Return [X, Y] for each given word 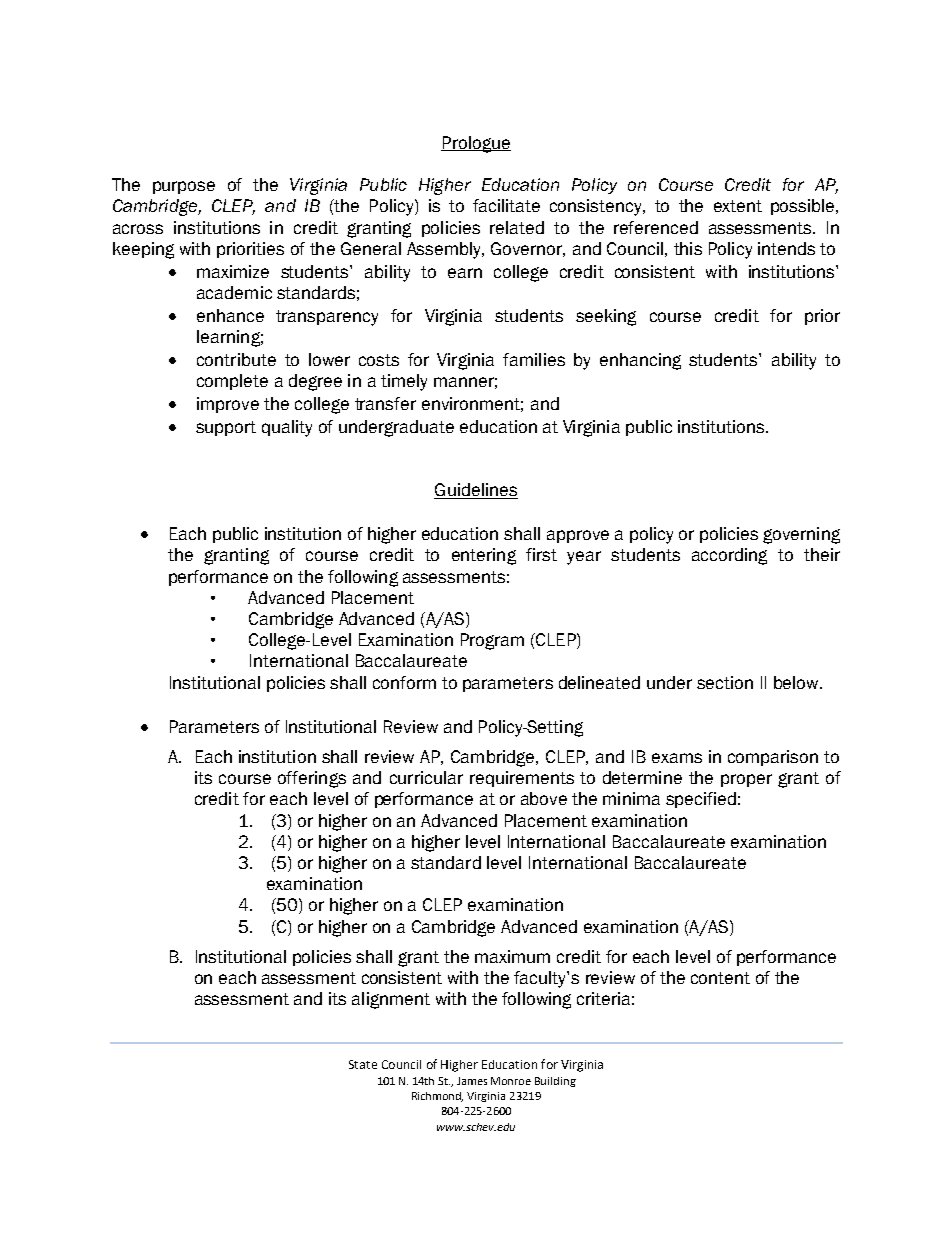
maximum [512, 956]
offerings [312, 779]
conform [404, 682]
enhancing [640, 361]
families [534, 359]
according [729, 556]
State [363, 1064]
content [720, 978]
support [226, 428]
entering [484, 556]
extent [738, 206]
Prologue [476, 144]
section [725, 682]
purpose [184, 187]
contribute [236, 359]
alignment [391, 1000]
